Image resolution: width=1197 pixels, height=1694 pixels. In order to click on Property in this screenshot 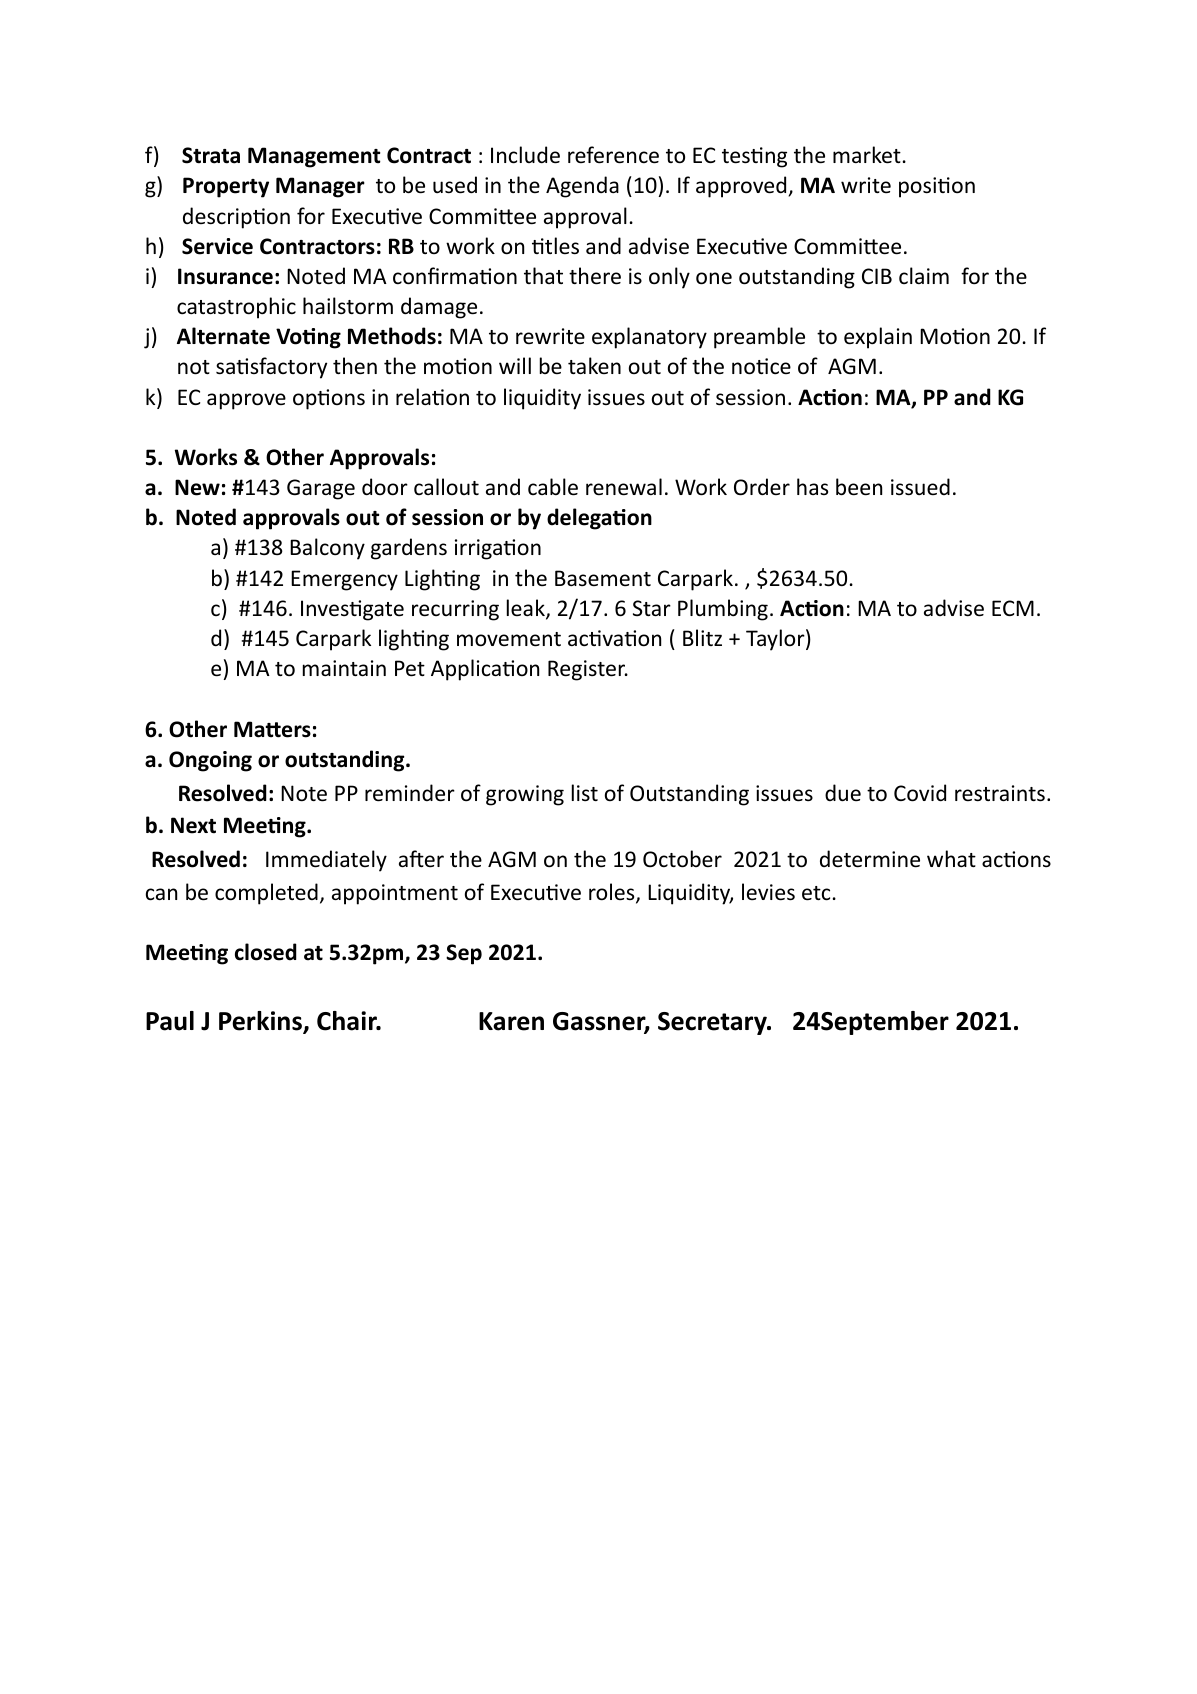, I will do `click(226, 187)`.
